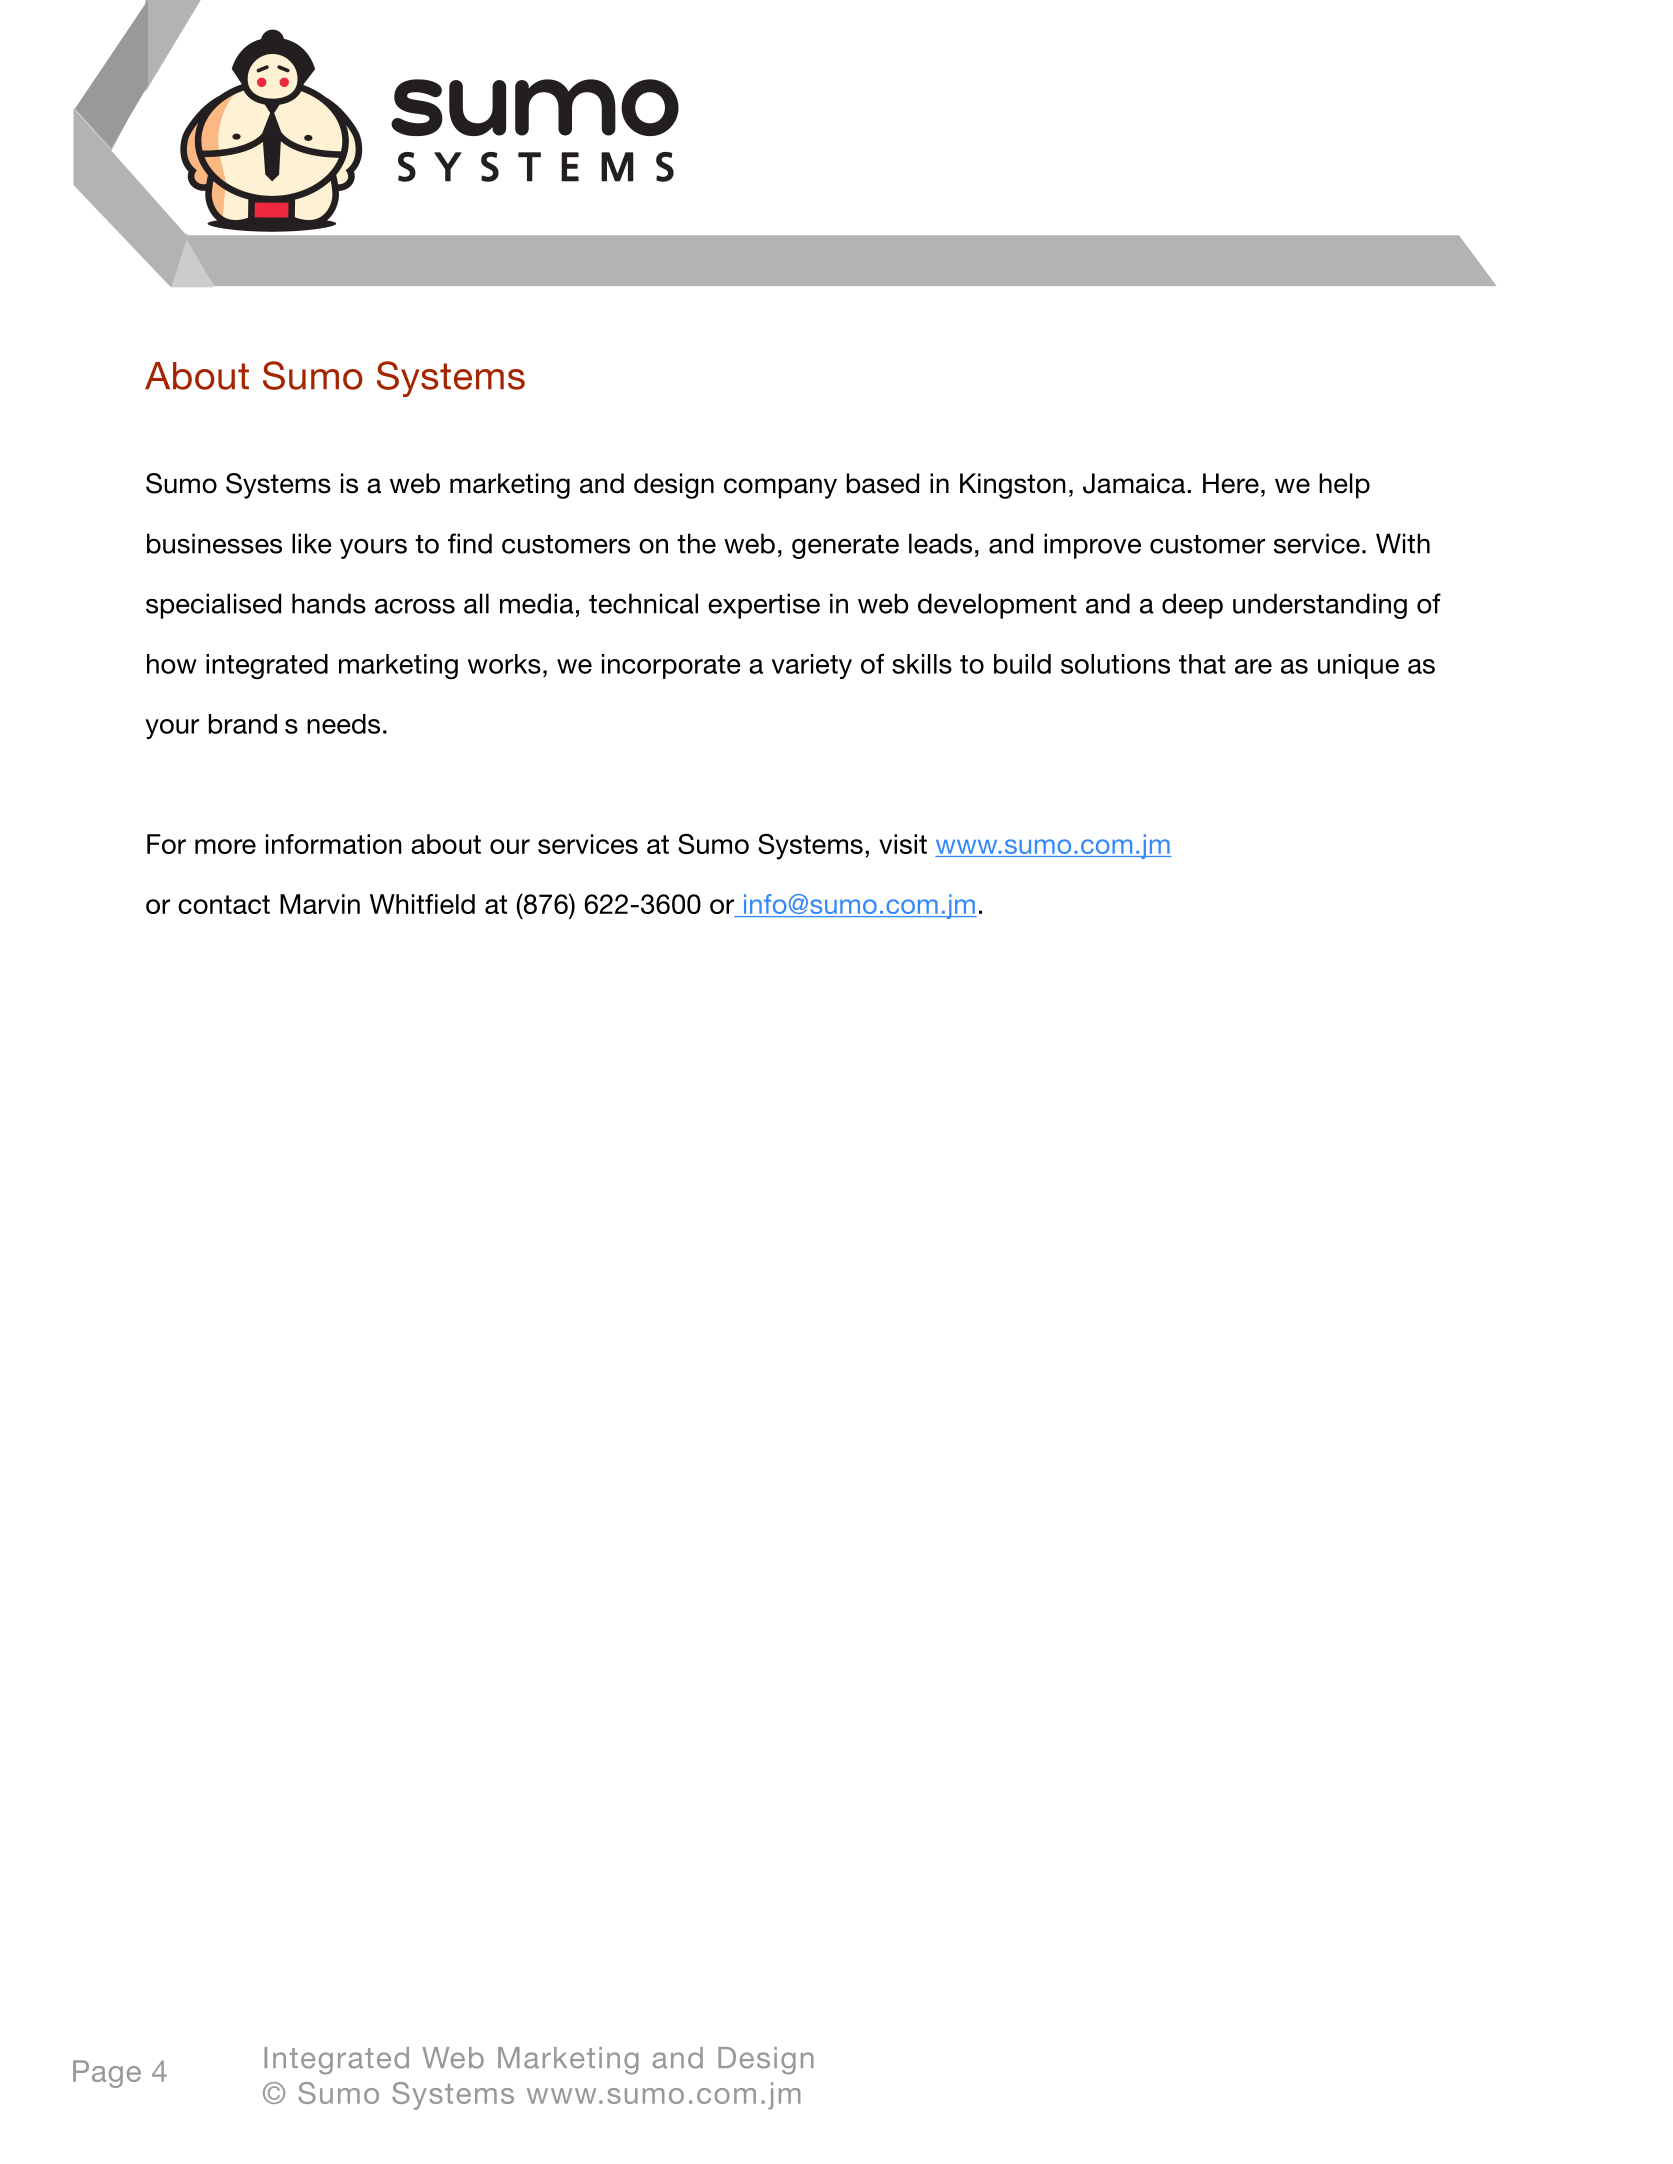 The image size is (1673, 2164). I want to click on Page, so click(107, 2074).
